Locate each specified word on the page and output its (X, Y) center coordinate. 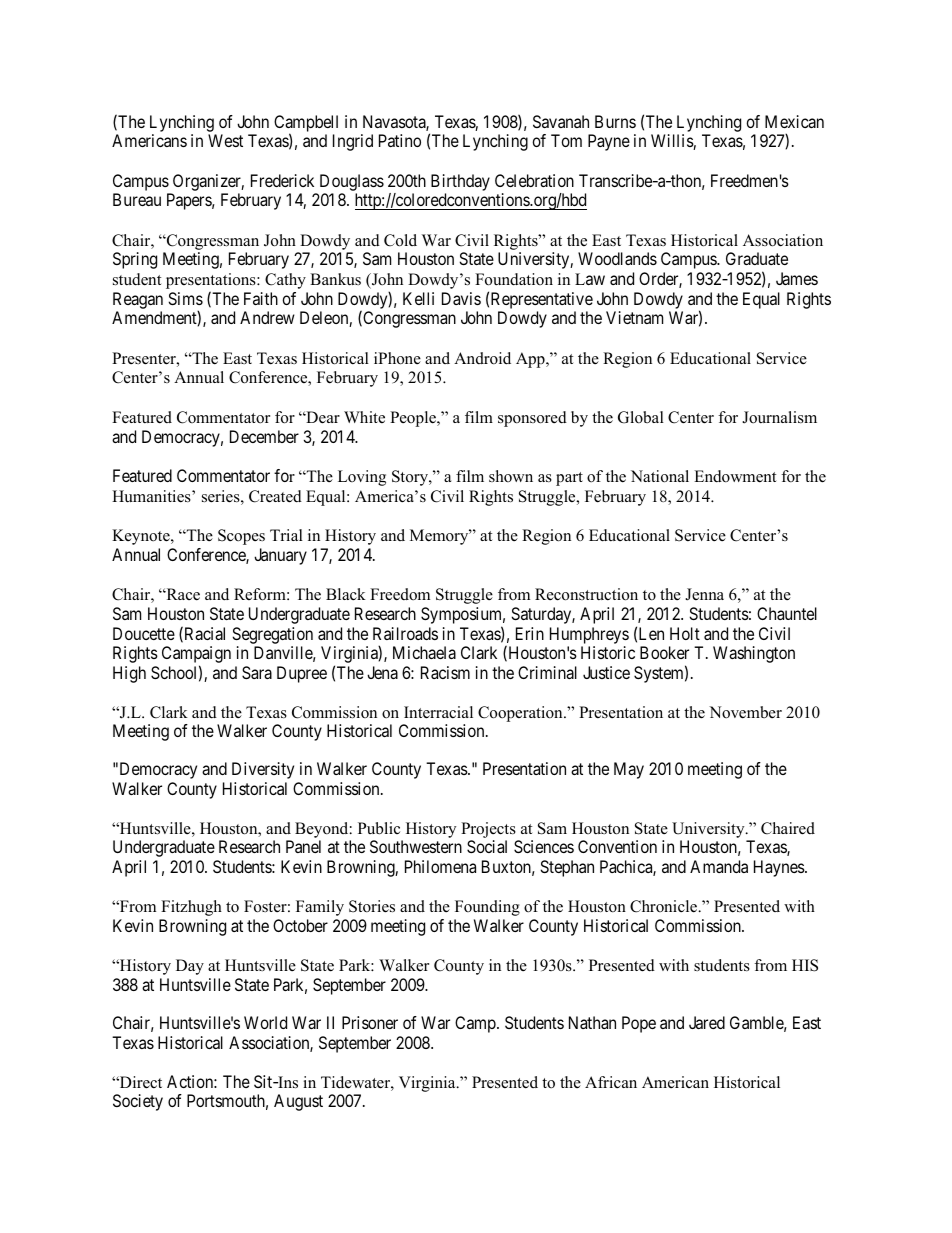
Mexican (794, 121)
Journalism (779, 417)
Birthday (460, 182)
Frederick (282, 180)
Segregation (272, 635)
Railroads (405, 633)
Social (487, 846)
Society (138, 1102)
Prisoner (370, 1022)
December (264, 436)
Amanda (719, 866)
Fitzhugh (191, 908)
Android (482, 358)
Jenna (704, 594)
